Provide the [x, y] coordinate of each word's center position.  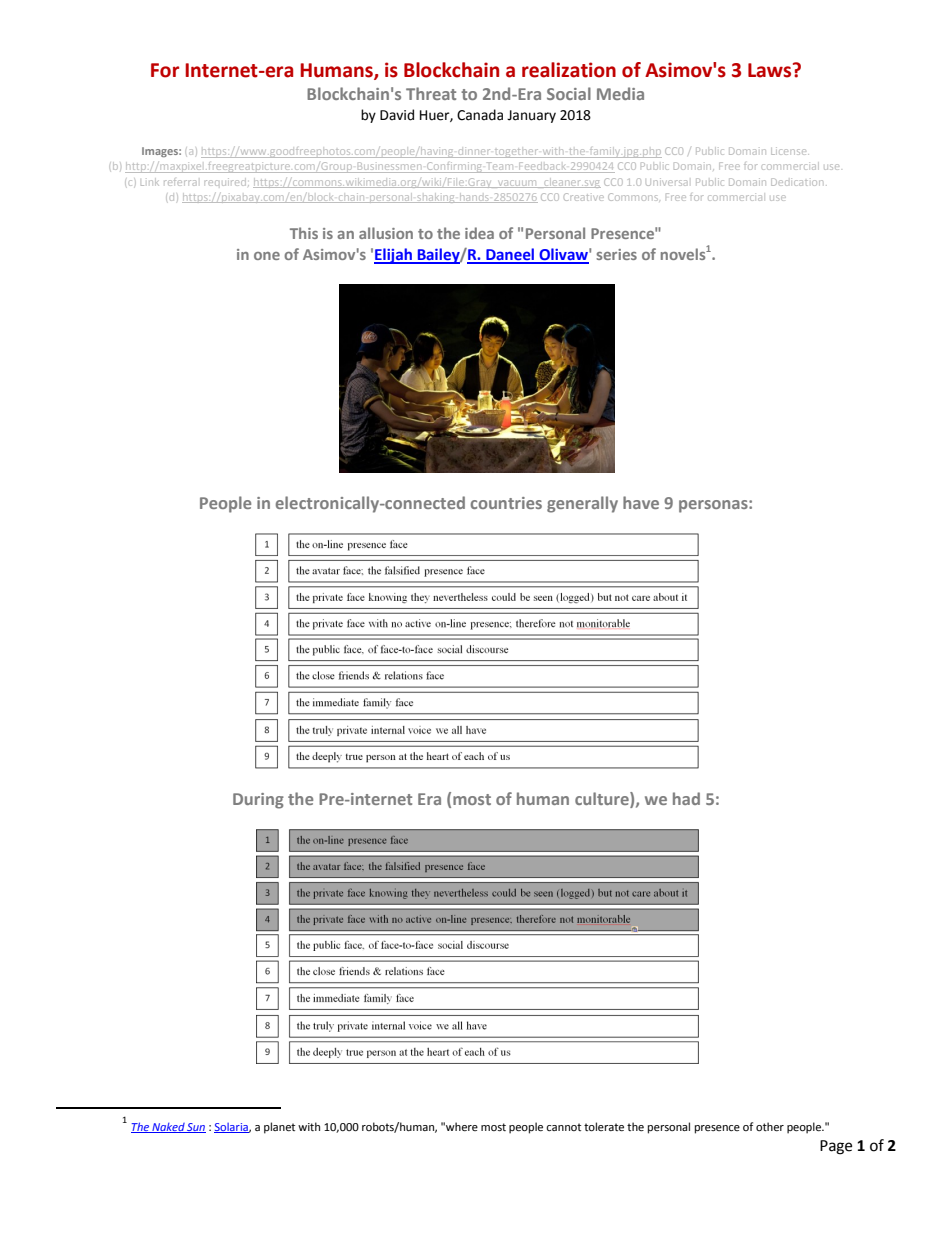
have [641, 502]
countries [506, 503]
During [258, 801]
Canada [480, 115]
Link [150, 182]
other [770, 1127]
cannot [563, 1127]
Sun [196, 1128]
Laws [771, 70]
